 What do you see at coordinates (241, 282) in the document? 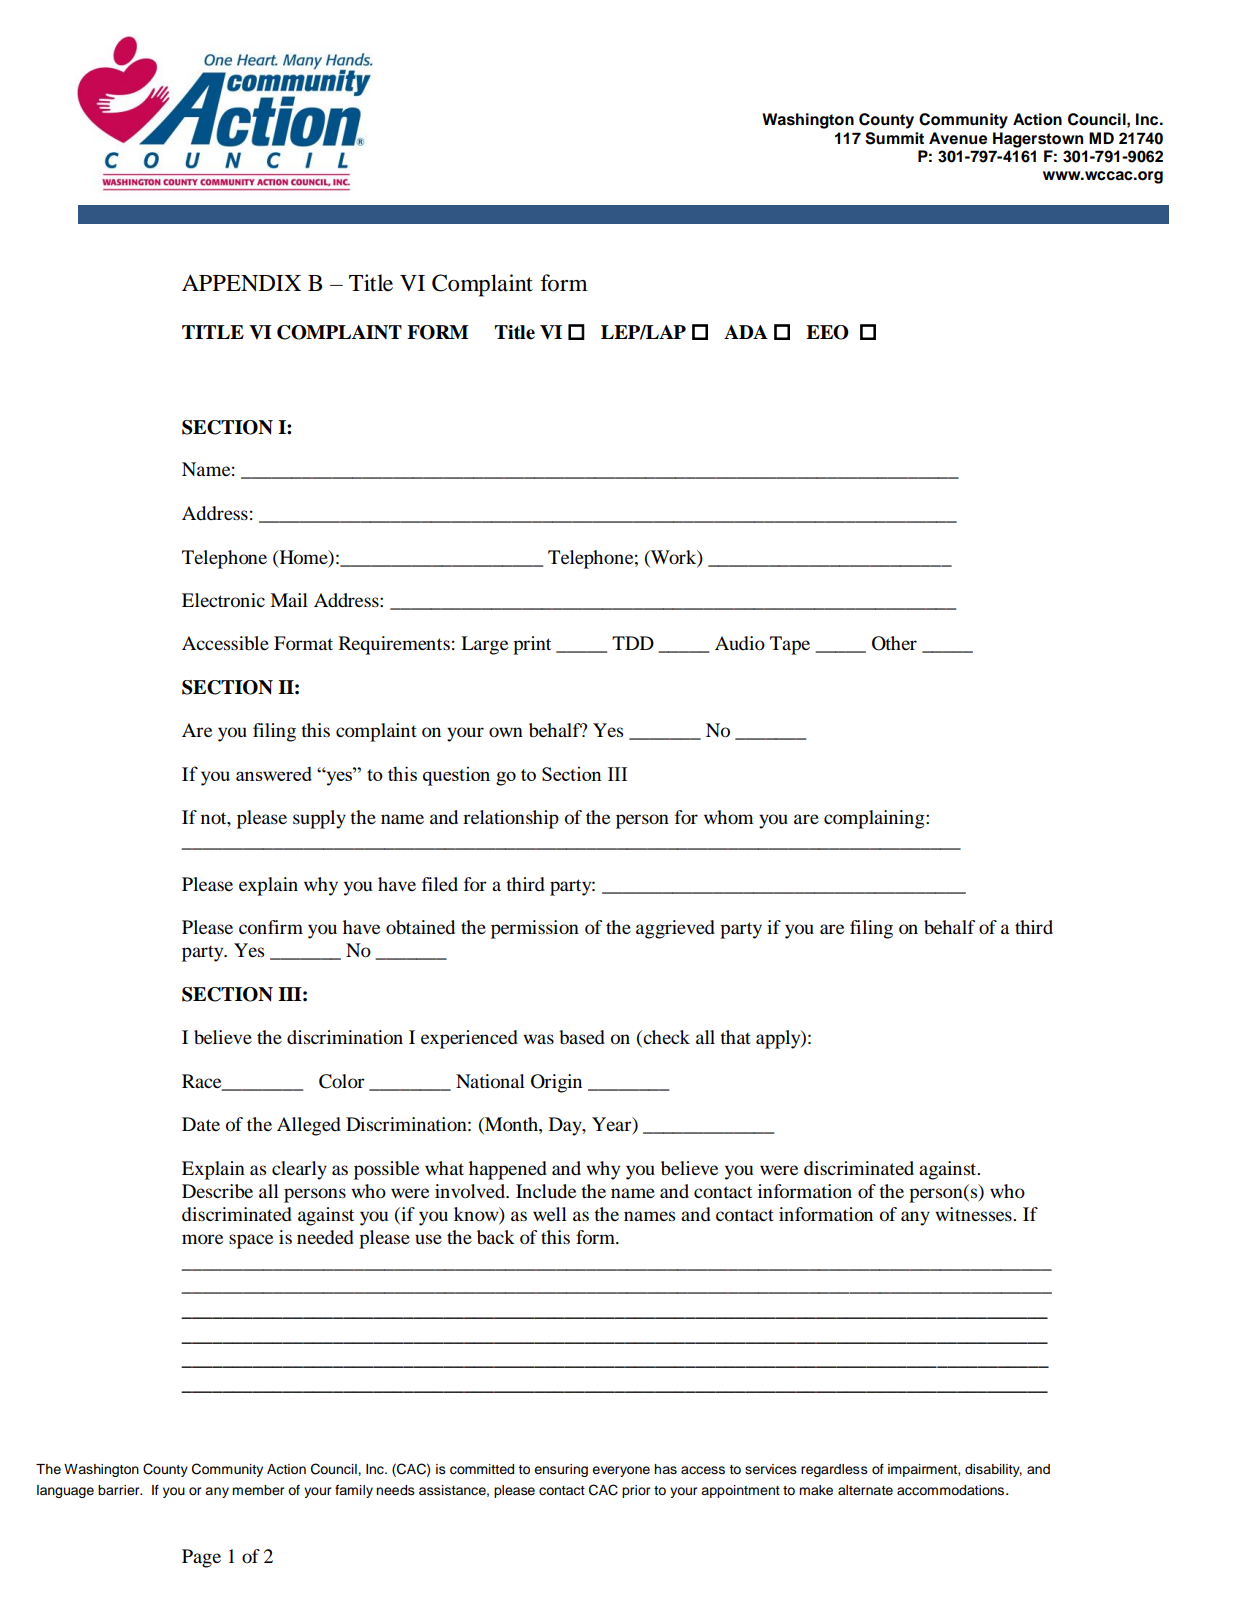
I see `APPENDIX` at bounding box center [241, 282].
